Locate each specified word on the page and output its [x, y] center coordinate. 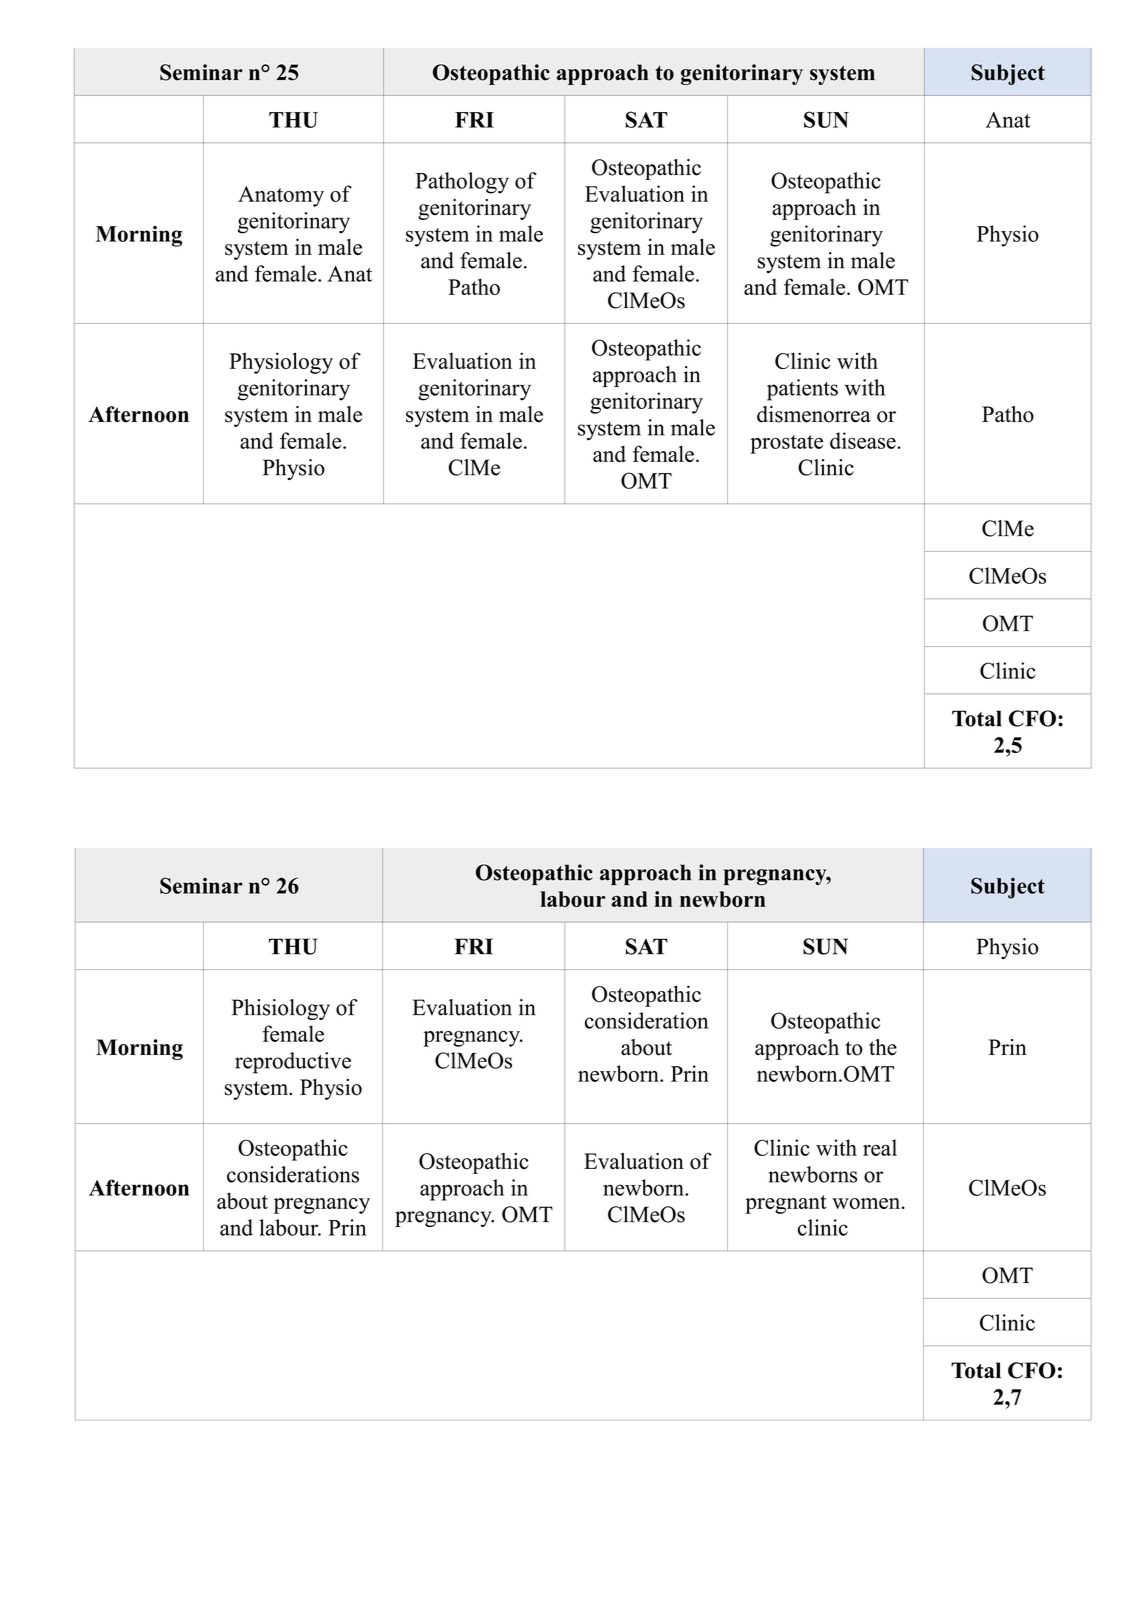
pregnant [786, 1204]
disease [864, 440]
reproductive [293, 1063]
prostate [786, 444]
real [880, 1147]
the [883, 1047]
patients [802, 390]
